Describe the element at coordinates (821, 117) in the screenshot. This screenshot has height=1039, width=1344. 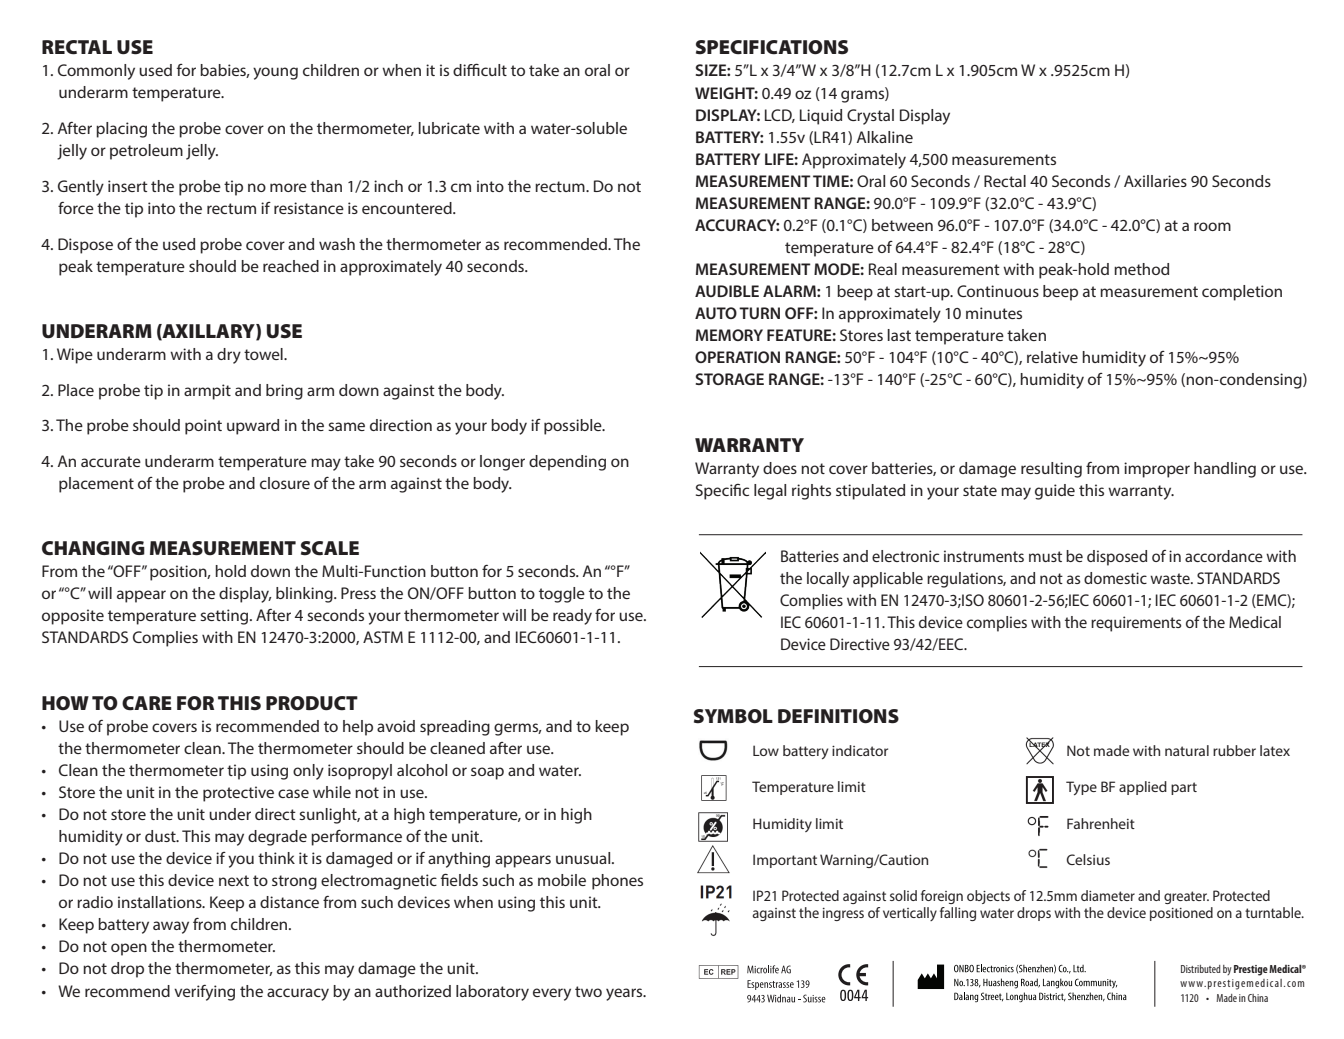
I see `Liquid` at that location.
